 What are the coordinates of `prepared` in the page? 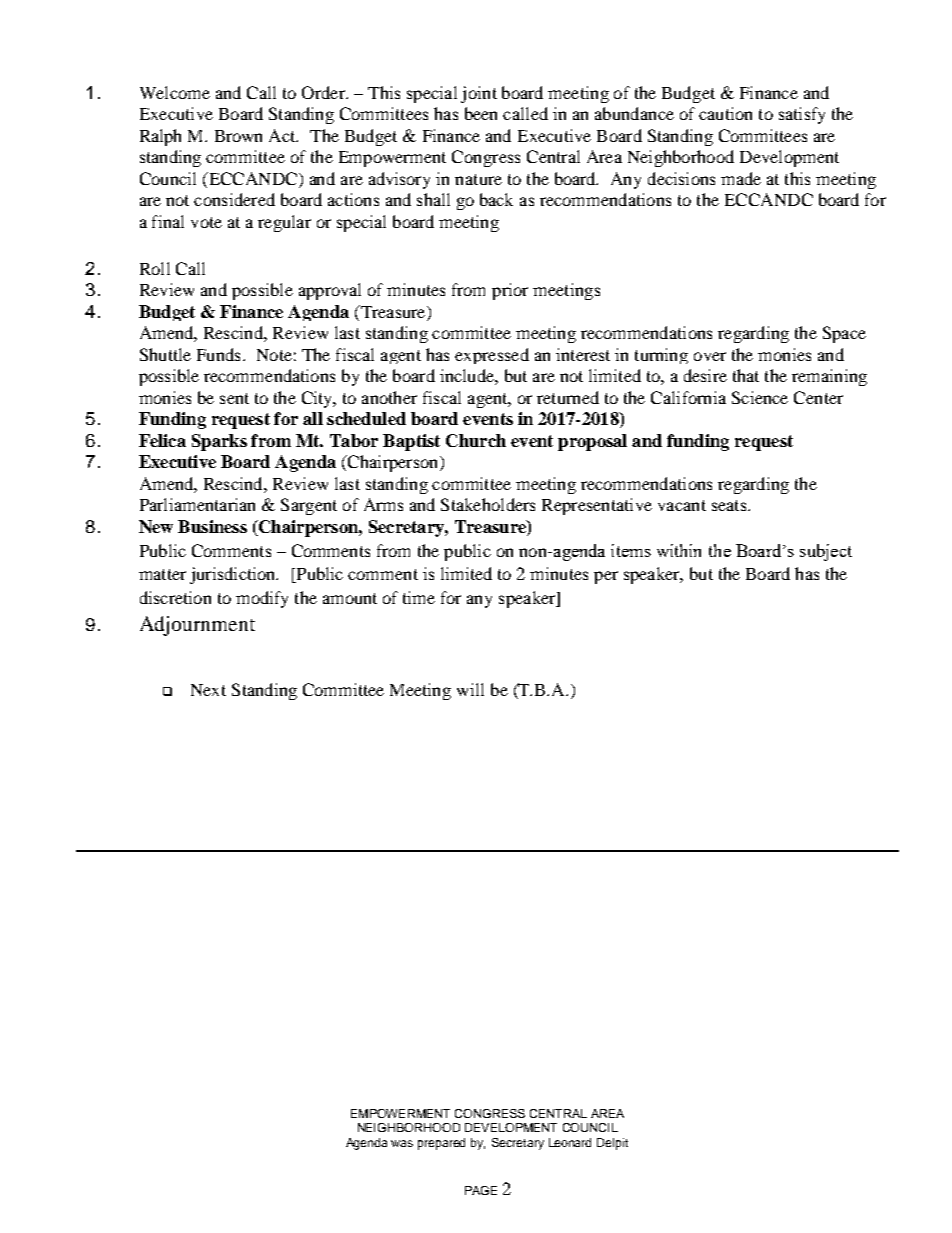 It's located at (441, 1144).
